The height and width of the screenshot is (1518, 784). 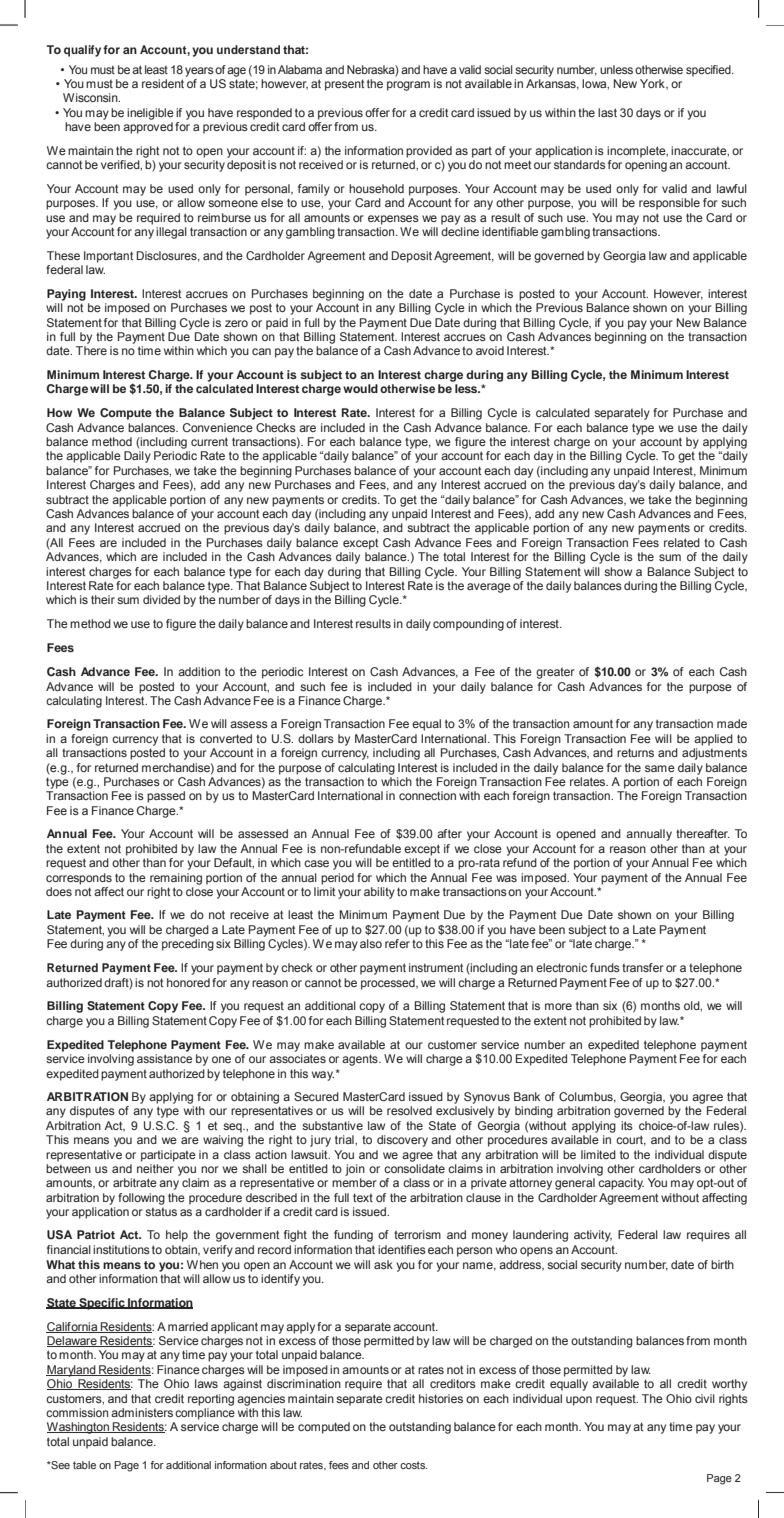 What do you see at coordinates (164, 1058) in the screenshot?
I see `assistance` at bounding box center [164, 1058].
